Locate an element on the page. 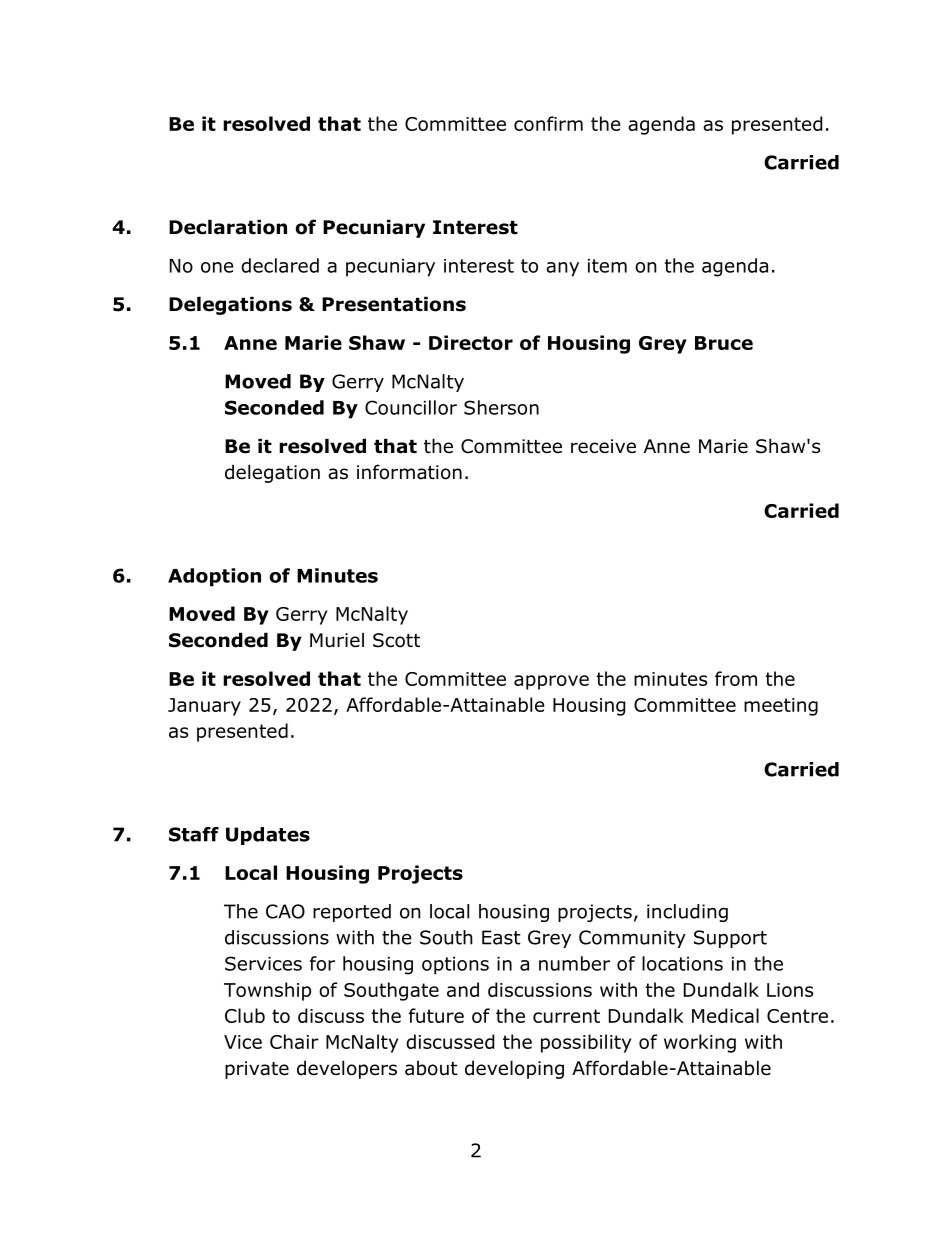  developing is located at coordinates (514, 1069).
